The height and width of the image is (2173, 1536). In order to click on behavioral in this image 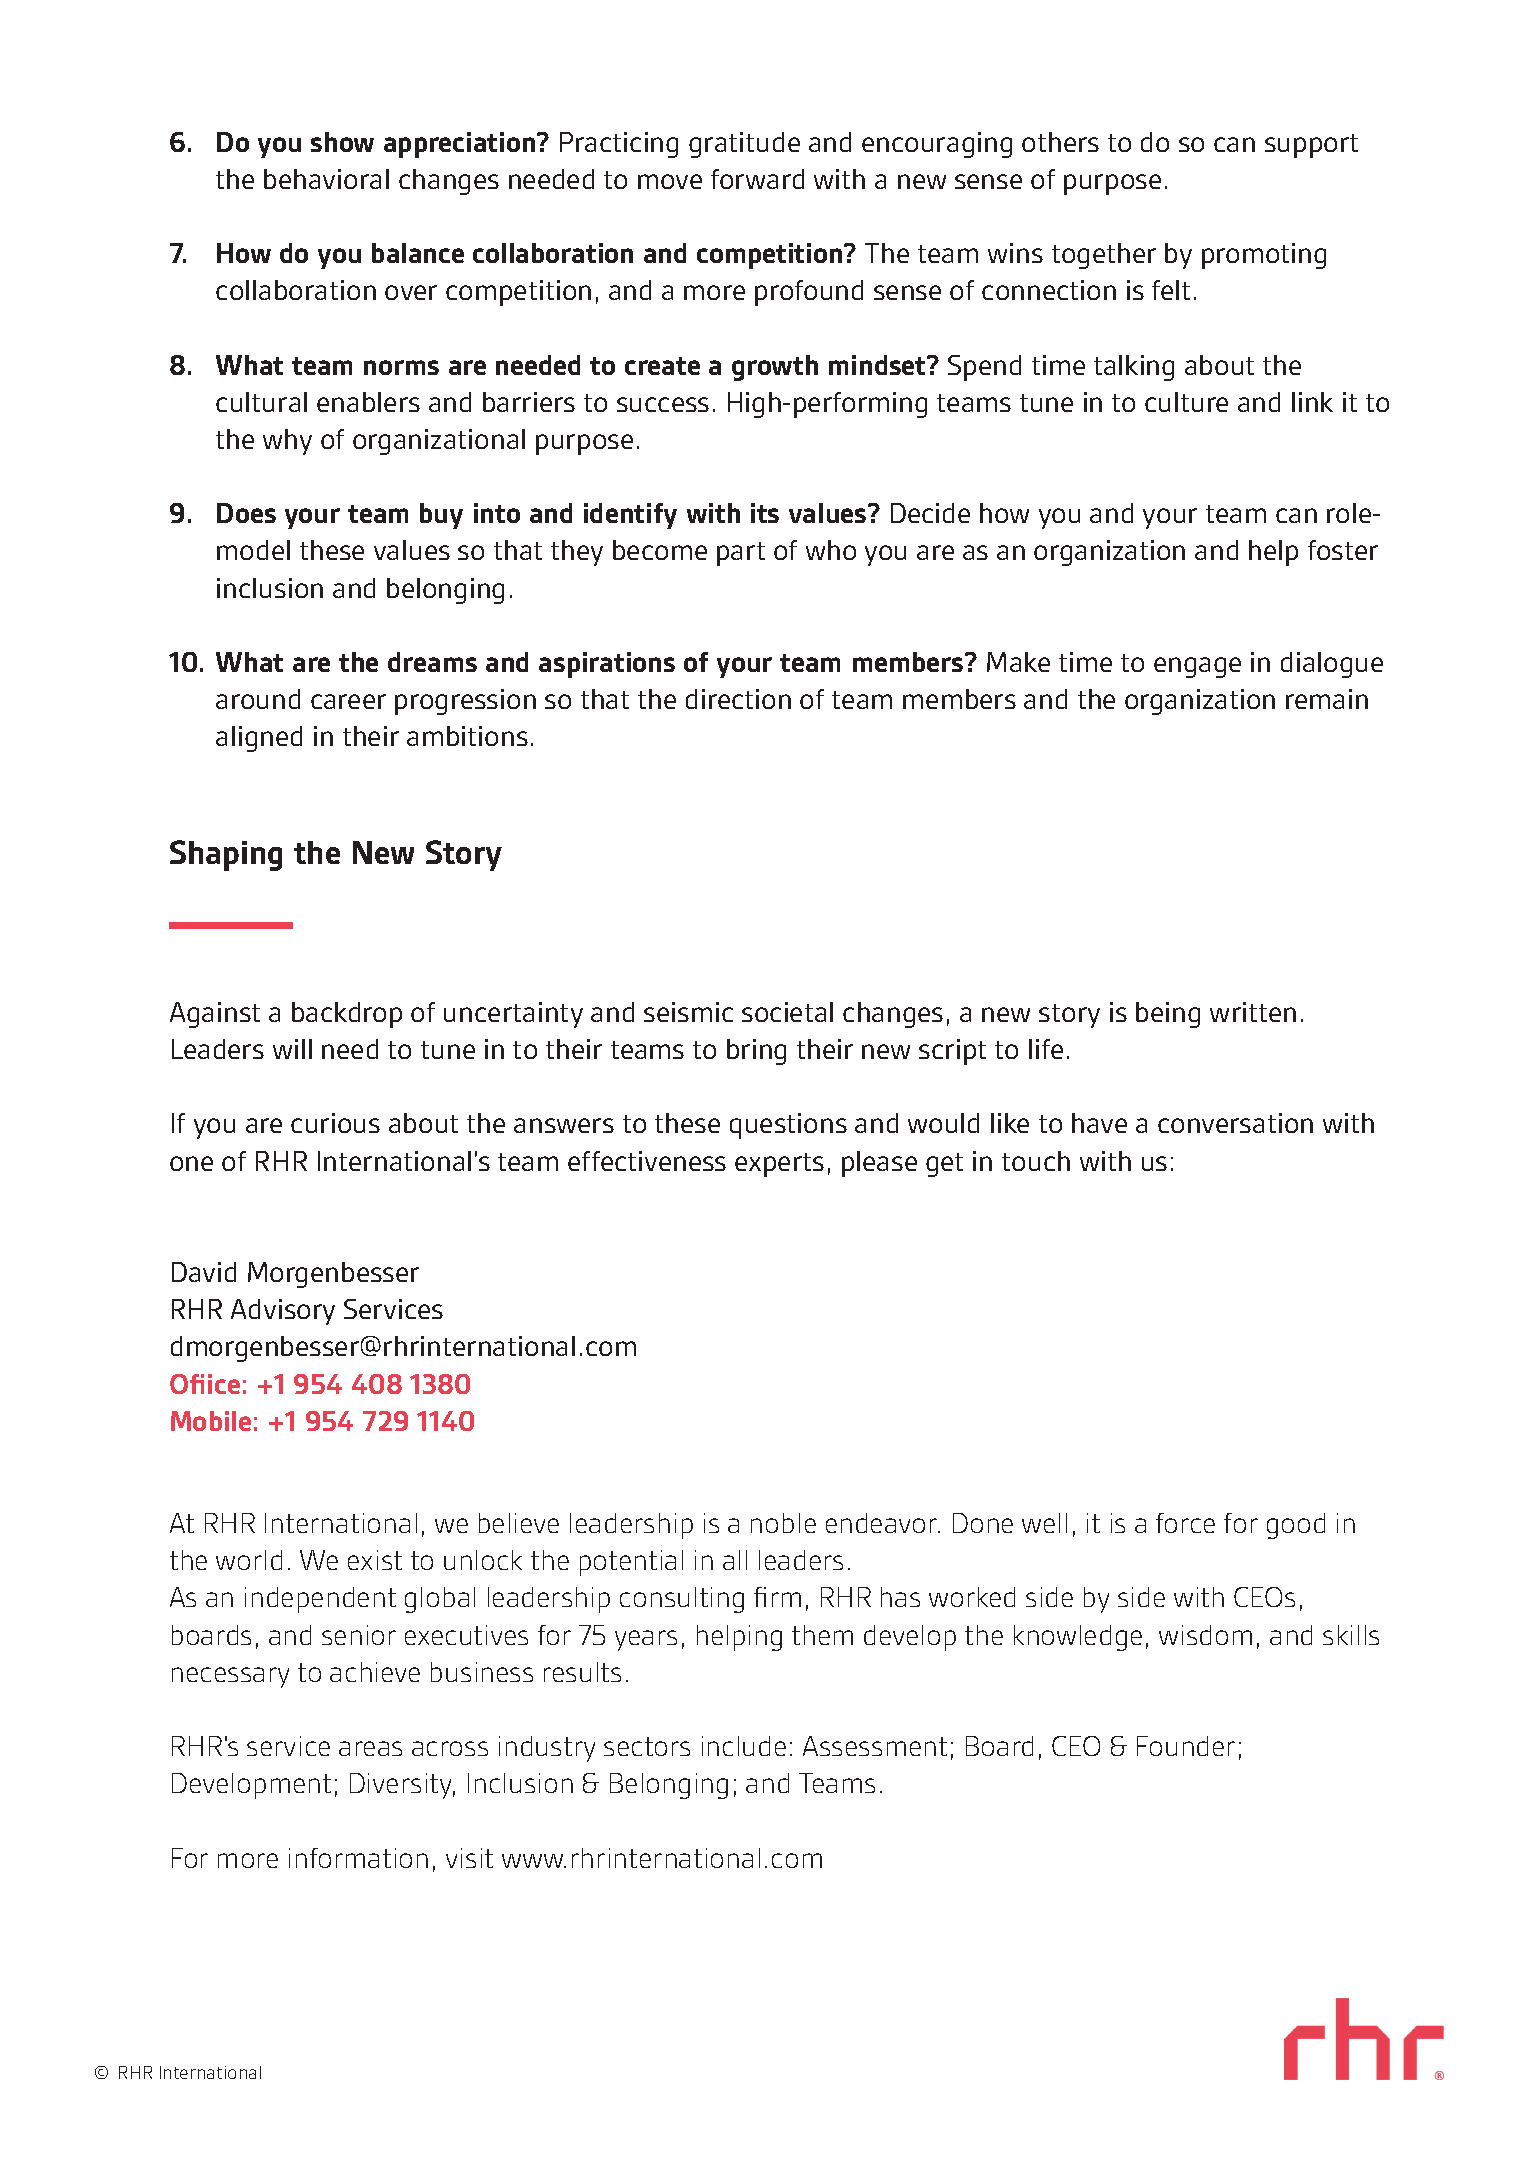, I will do `click(326, 179)`.
